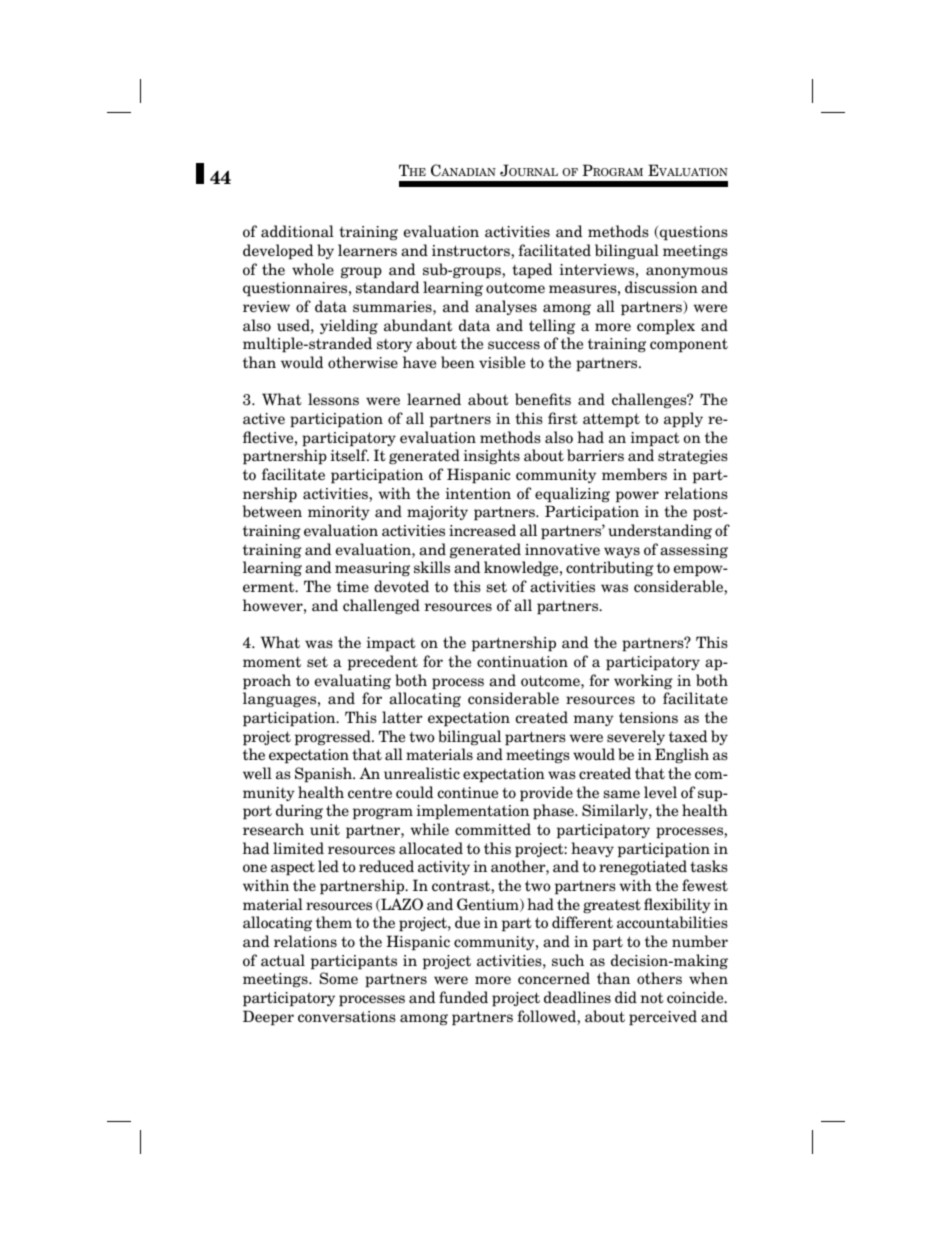 The image size is (952, 1233). I want to click on implementation, so click(473, 812).
